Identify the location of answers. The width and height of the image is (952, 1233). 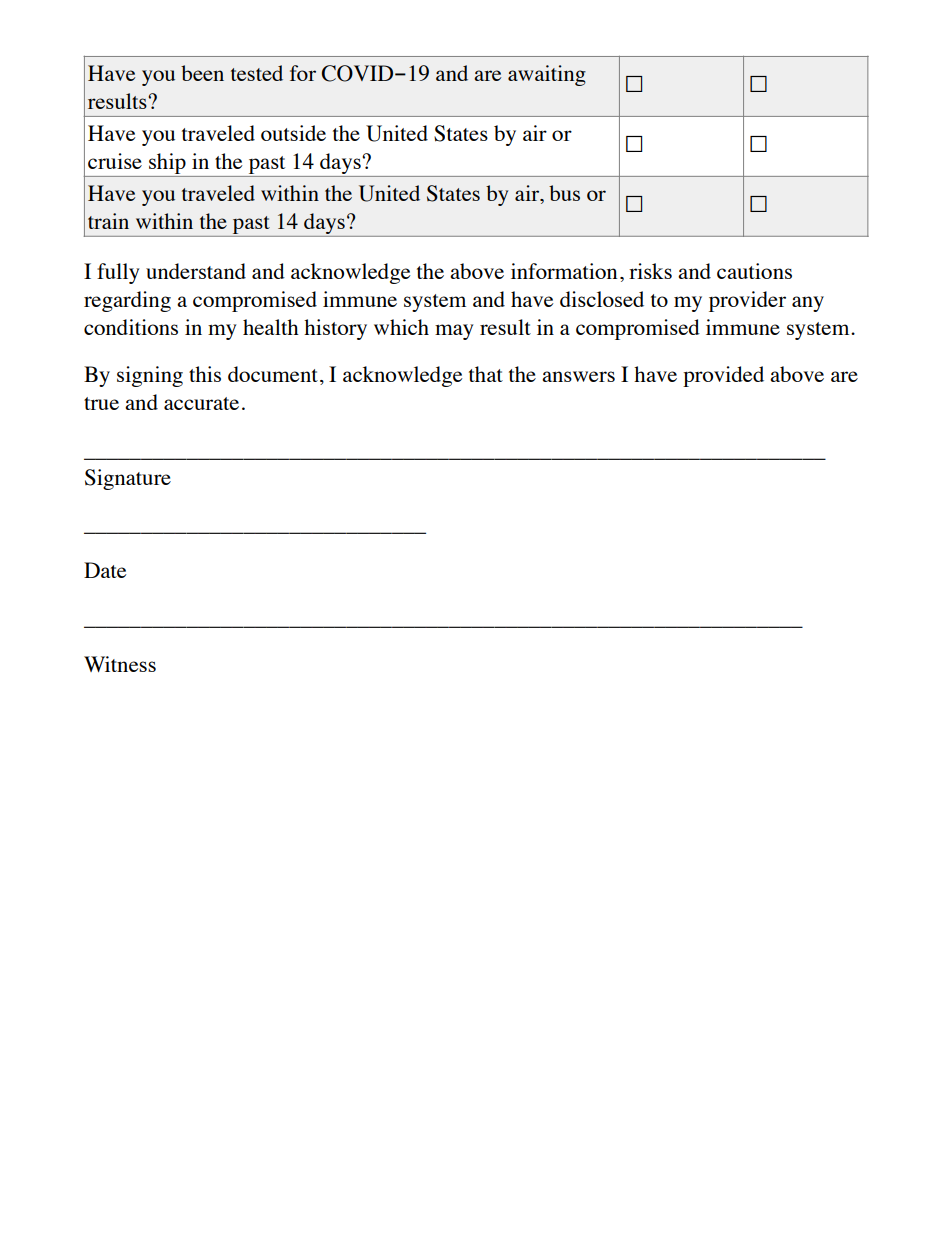
(578, 376).
